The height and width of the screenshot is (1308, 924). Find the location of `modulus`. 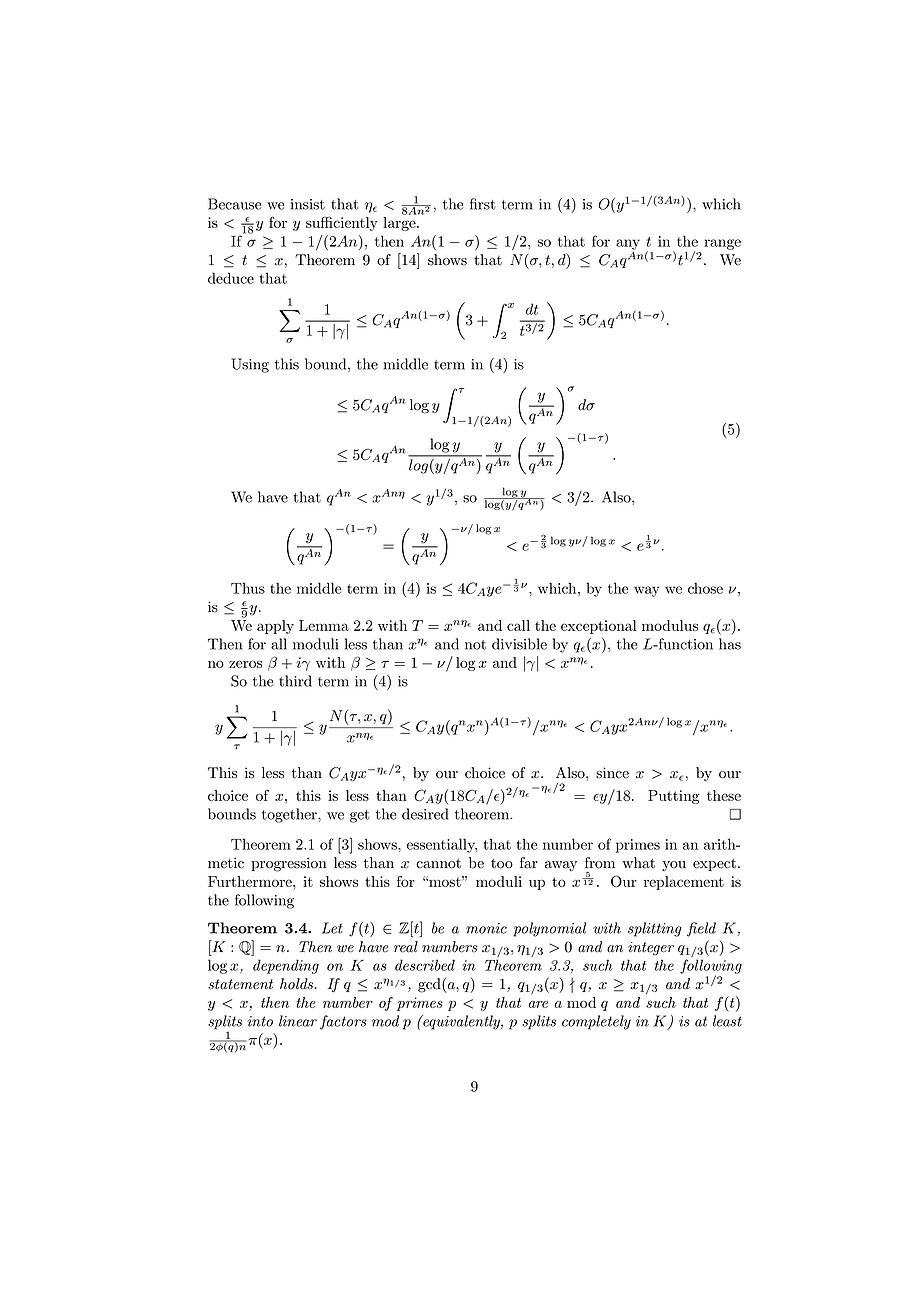

modulus is located at coordinates (670, 625).
